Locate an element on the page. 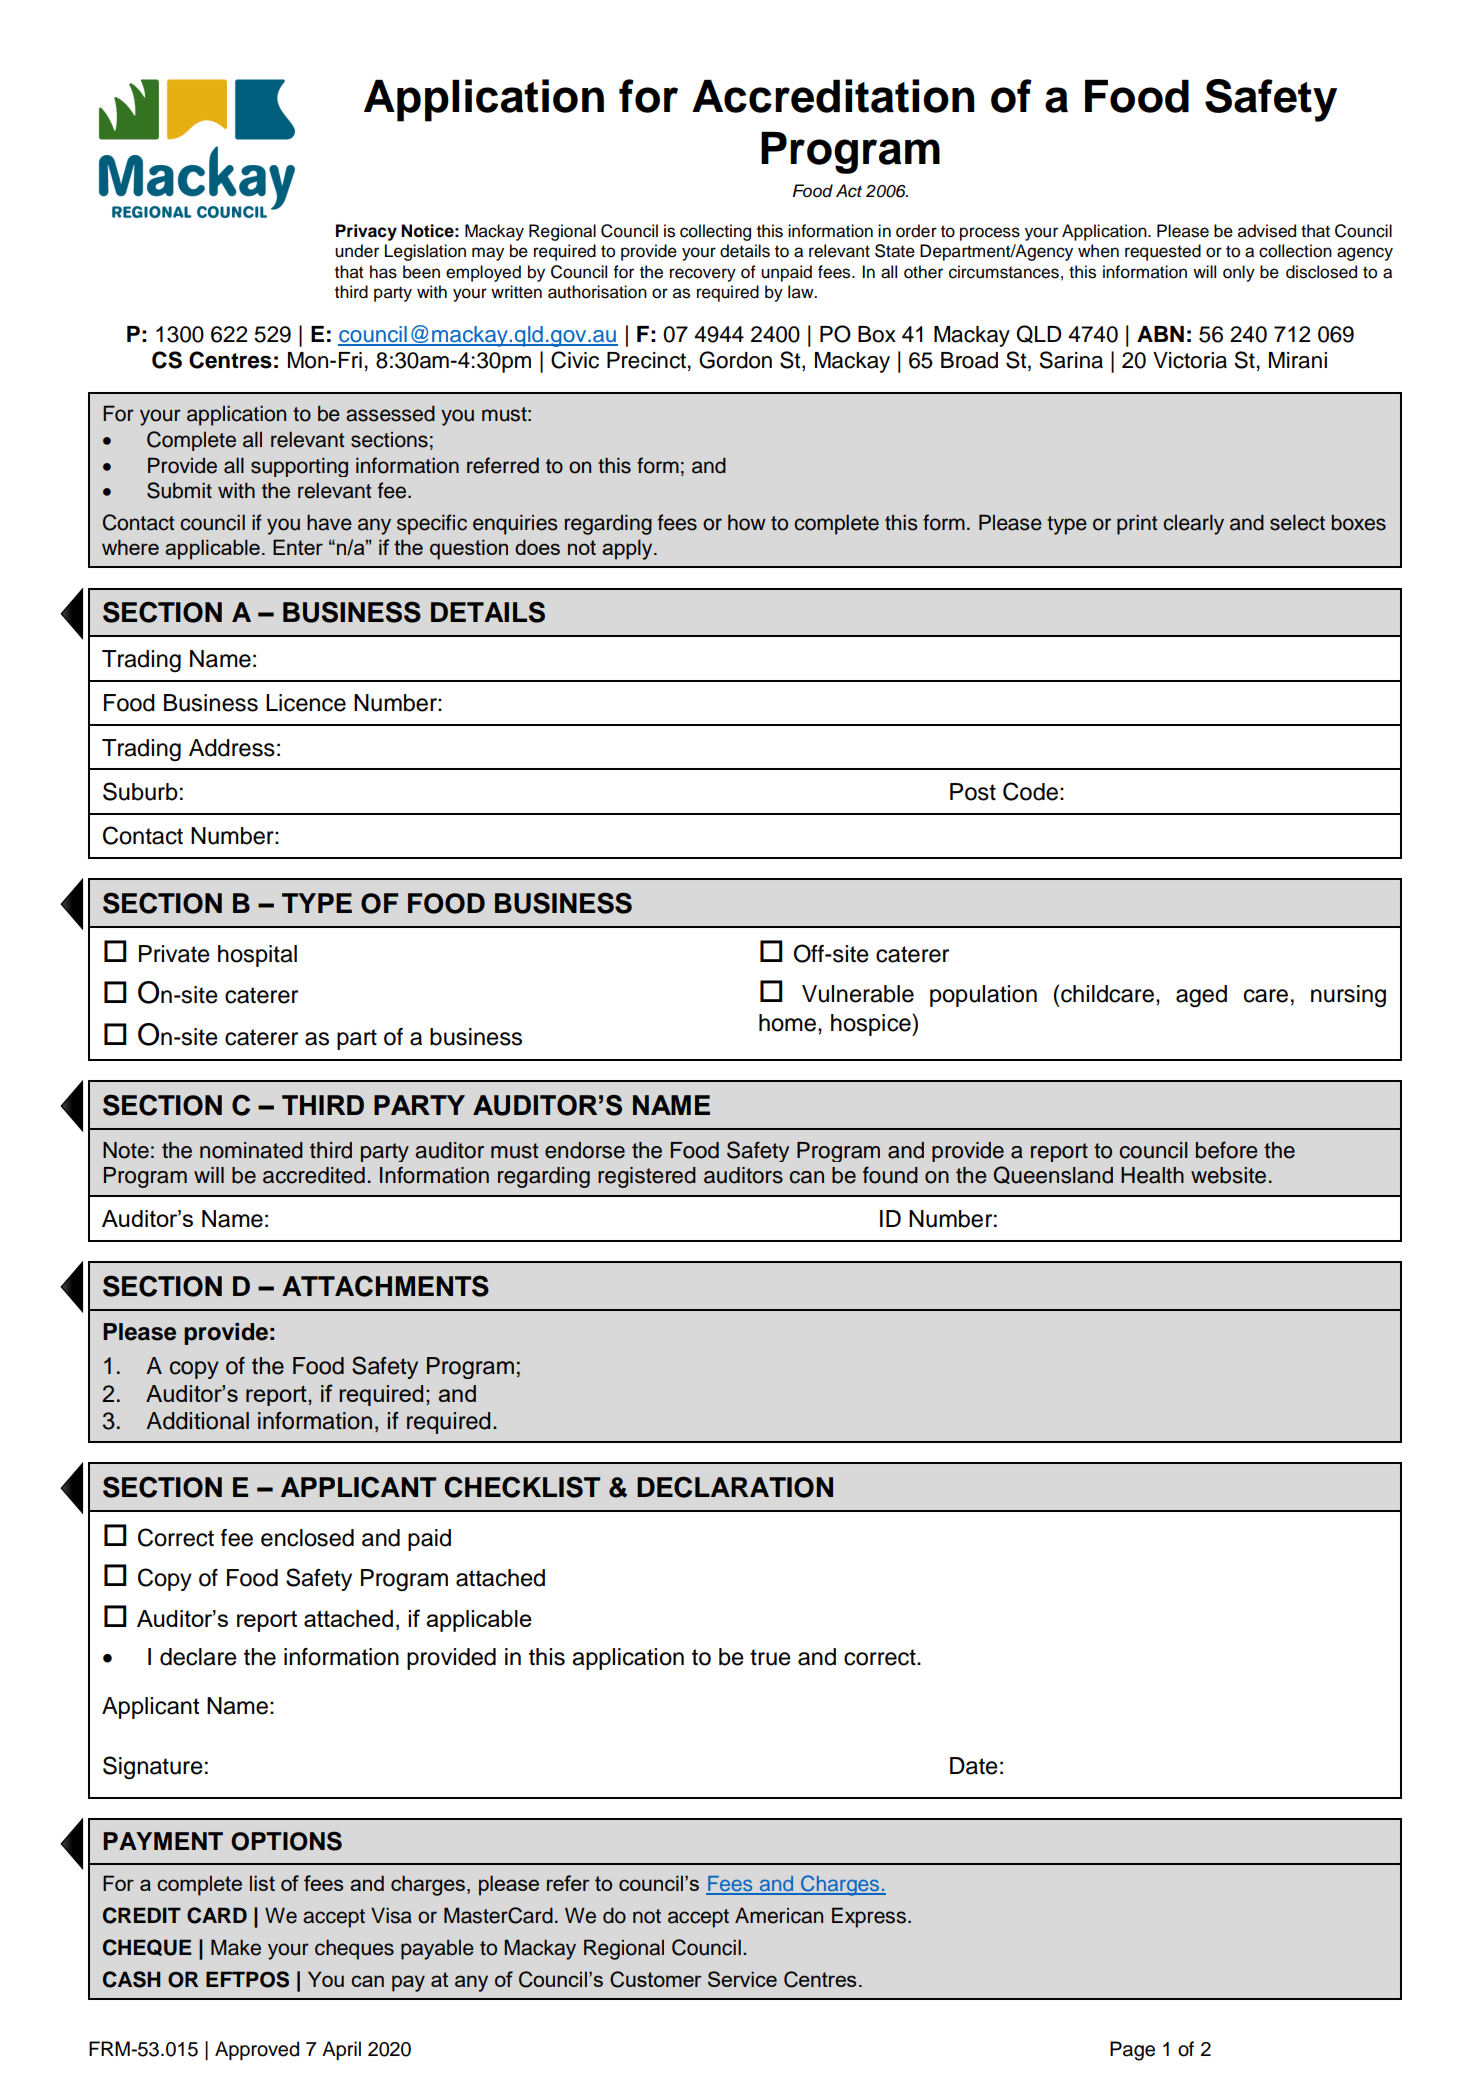  Additional is located at coordinates (197, 1421).
